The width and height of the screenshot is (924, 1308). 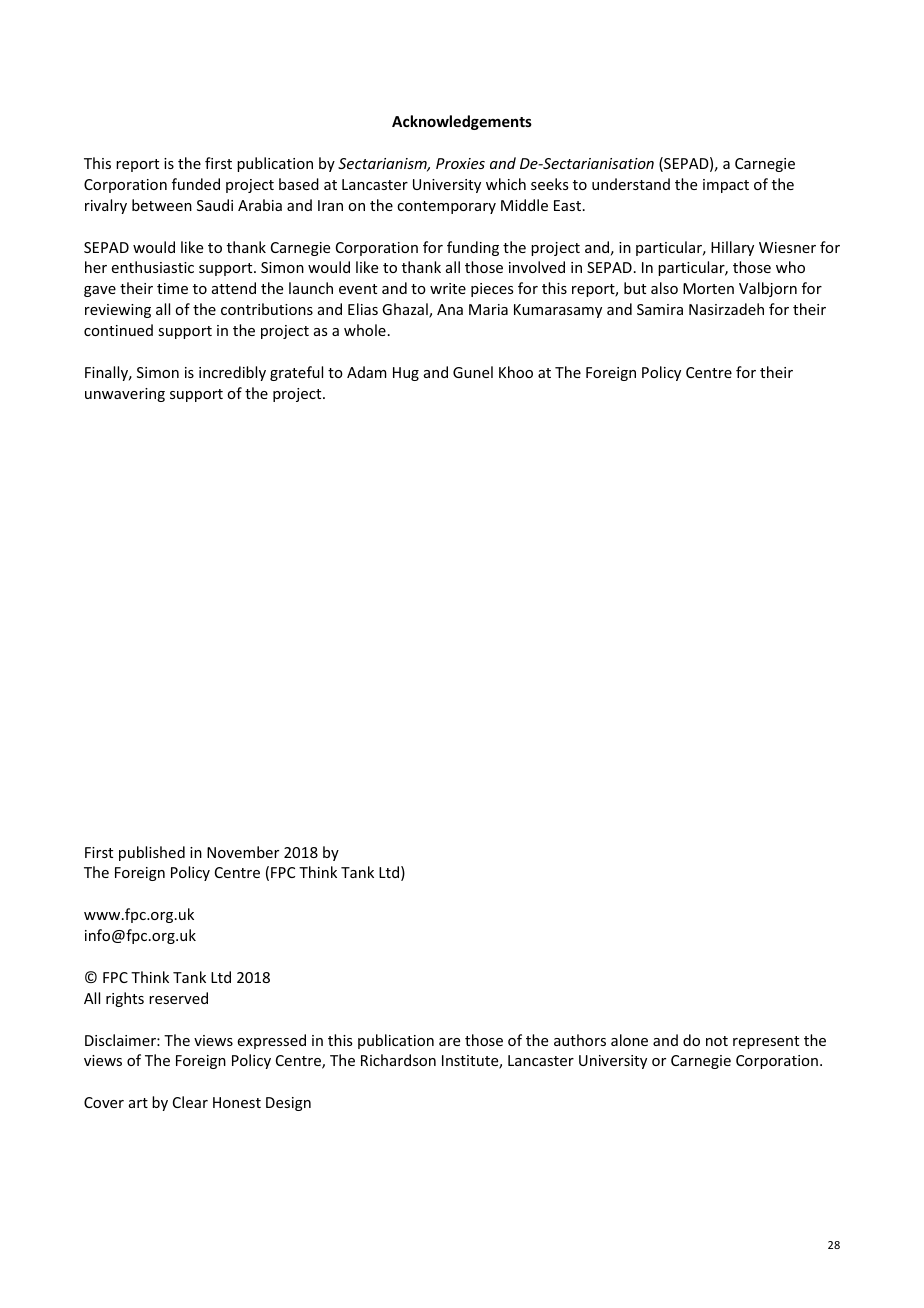 I want to click on not, so click(x=717, y=1041).
